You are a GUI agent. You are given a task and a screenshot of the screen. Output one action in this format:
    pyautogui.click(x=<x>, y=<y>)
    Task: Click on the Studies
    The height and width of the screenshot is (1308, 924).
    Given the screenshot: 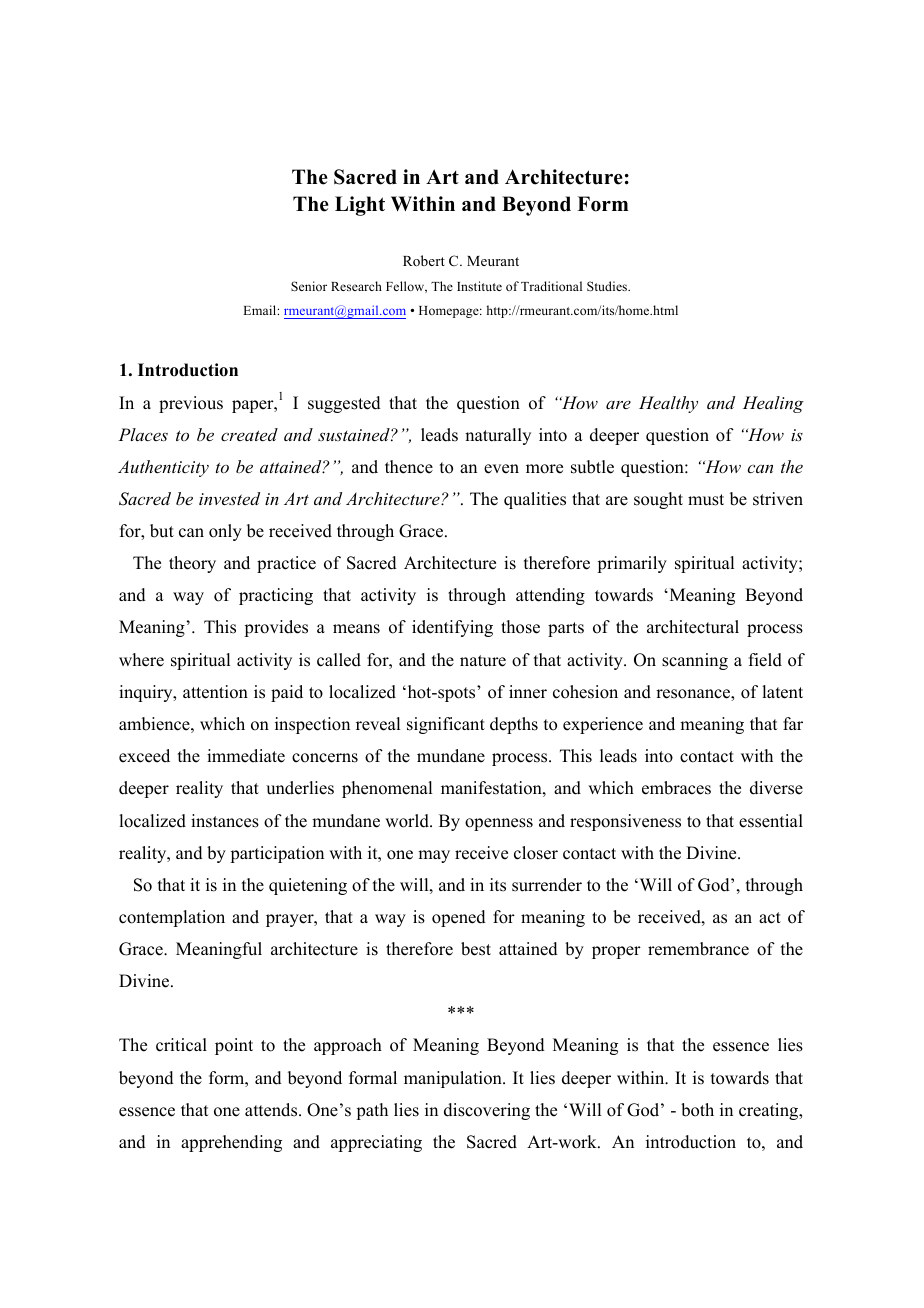 What is the action you would take?
    pyautogui.click(x=608, y=286)
